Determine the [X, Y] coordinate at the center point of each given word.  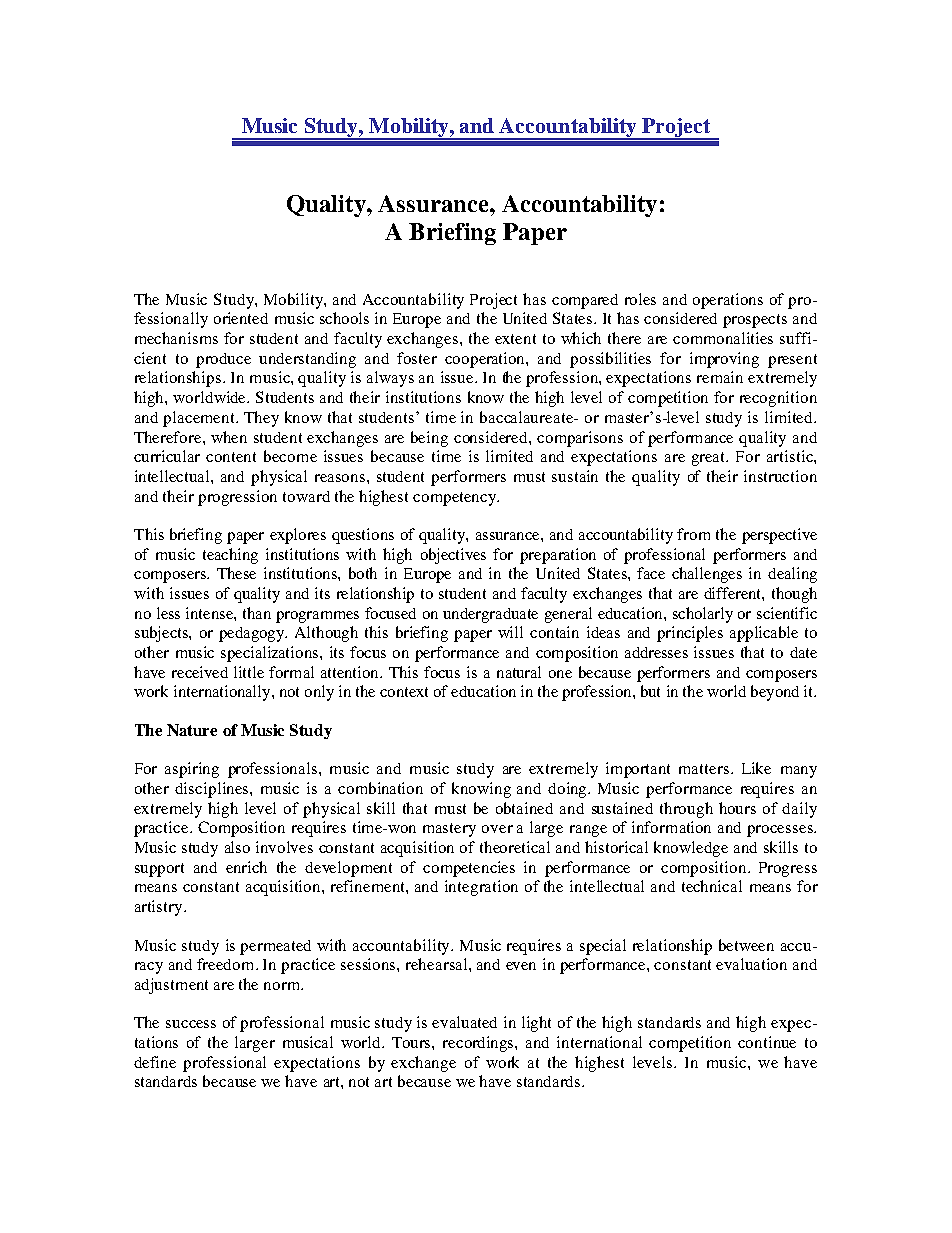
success [191, 1024]
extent [515, 339]
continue [767, 1042]
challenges [707, 575]
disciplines [213, 790]
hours [737, 808]
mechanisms [176, 338]
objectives [453, 556]
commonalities [723, 338]
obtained [524, 808]
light [536, 1024]
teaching [230, 556]
